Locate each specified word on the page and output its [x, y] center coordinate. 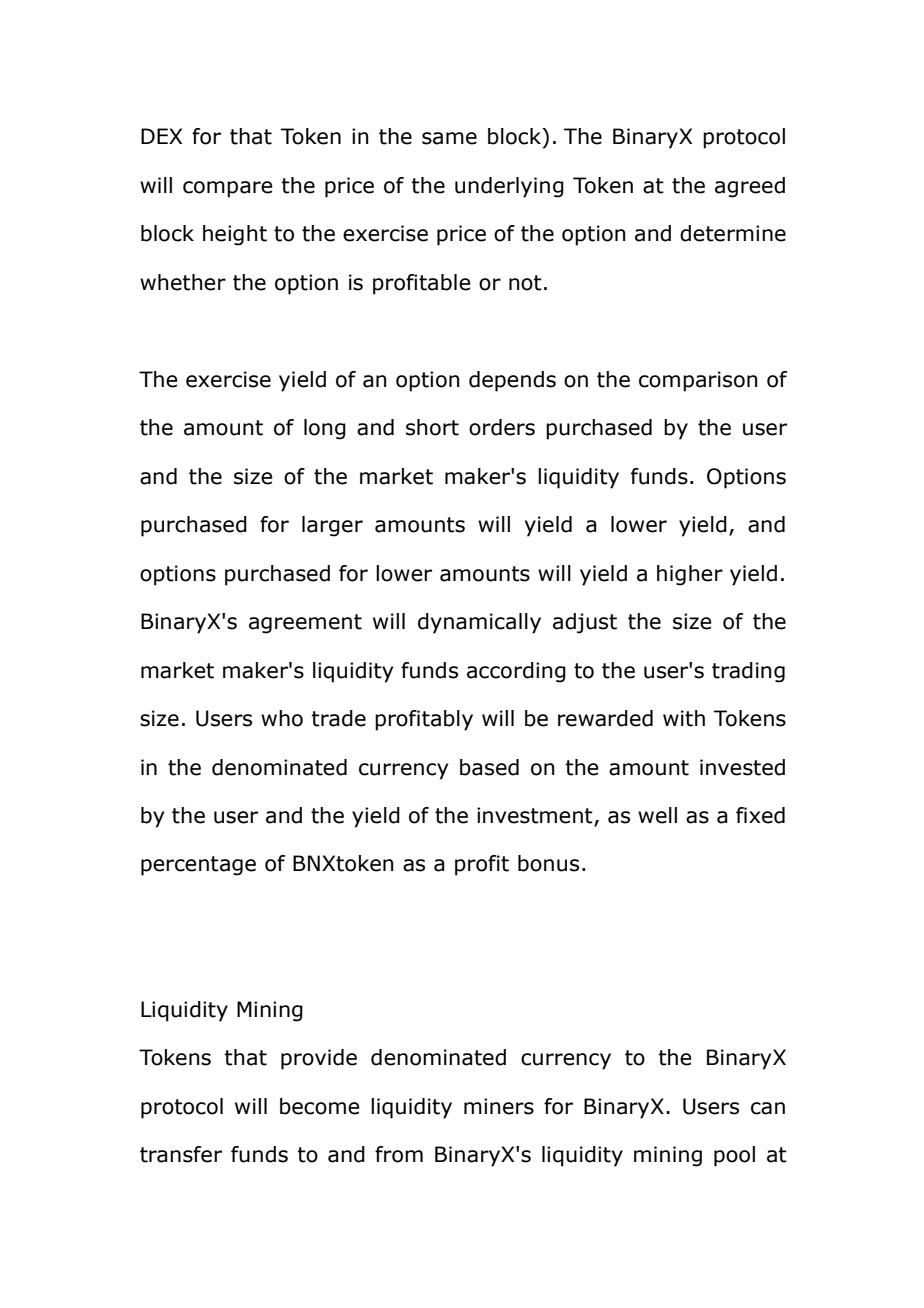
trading [748, 672]
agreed [750, 187]
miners [499, 1106]
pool [734, 1156]
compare [228, 189]
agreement [305, 624]
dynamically [479, 623]
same [449, 138]
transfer [181, 1154]
